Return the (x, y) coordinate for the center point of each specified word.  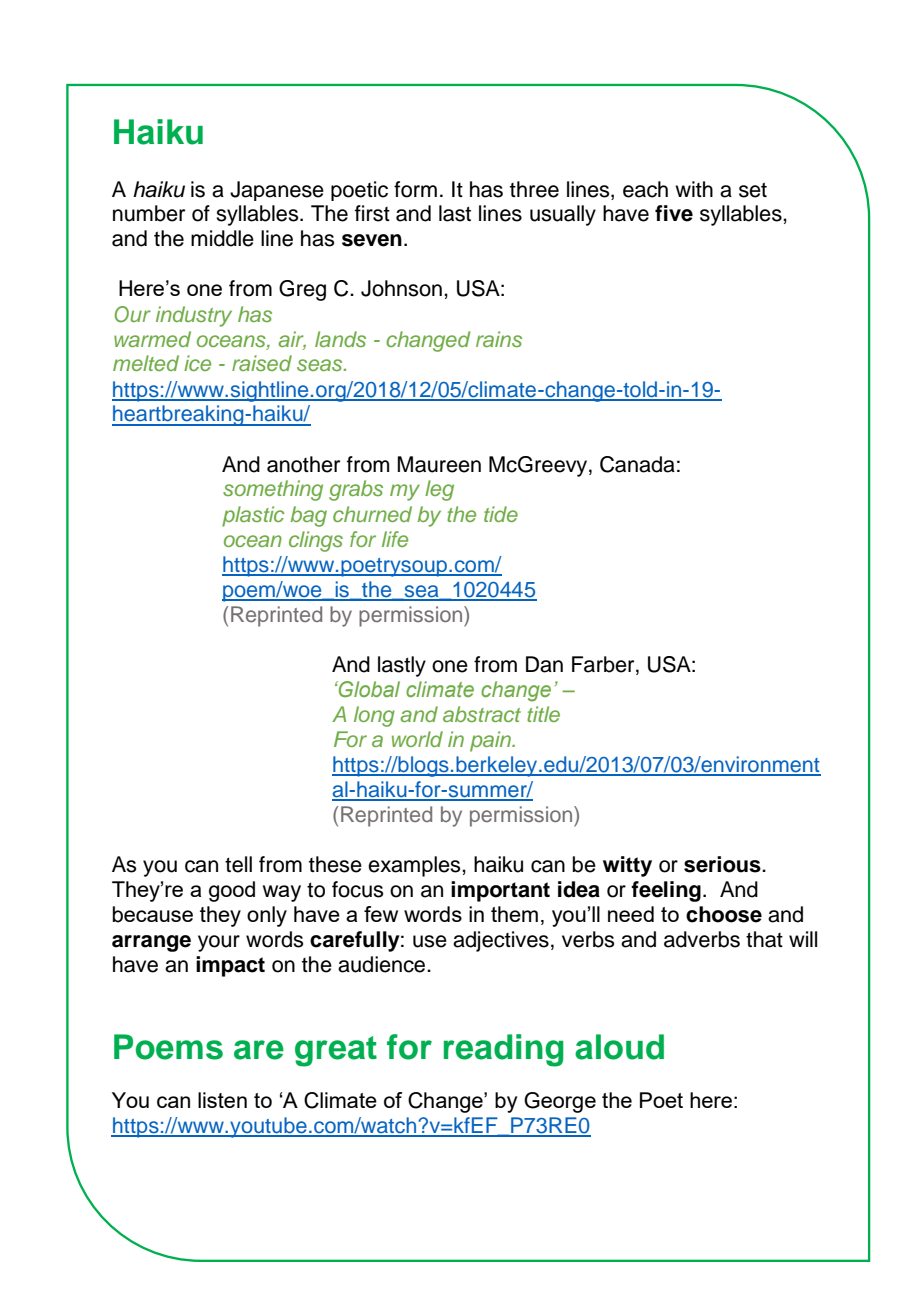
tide (501, 514)
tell (238, 864)
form (415, 189)
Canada (637, 464)
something (273, 490)
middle (222, 238)
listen (222, 1100)
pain (491, 741)
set (753, 190)
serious (723, 864)
